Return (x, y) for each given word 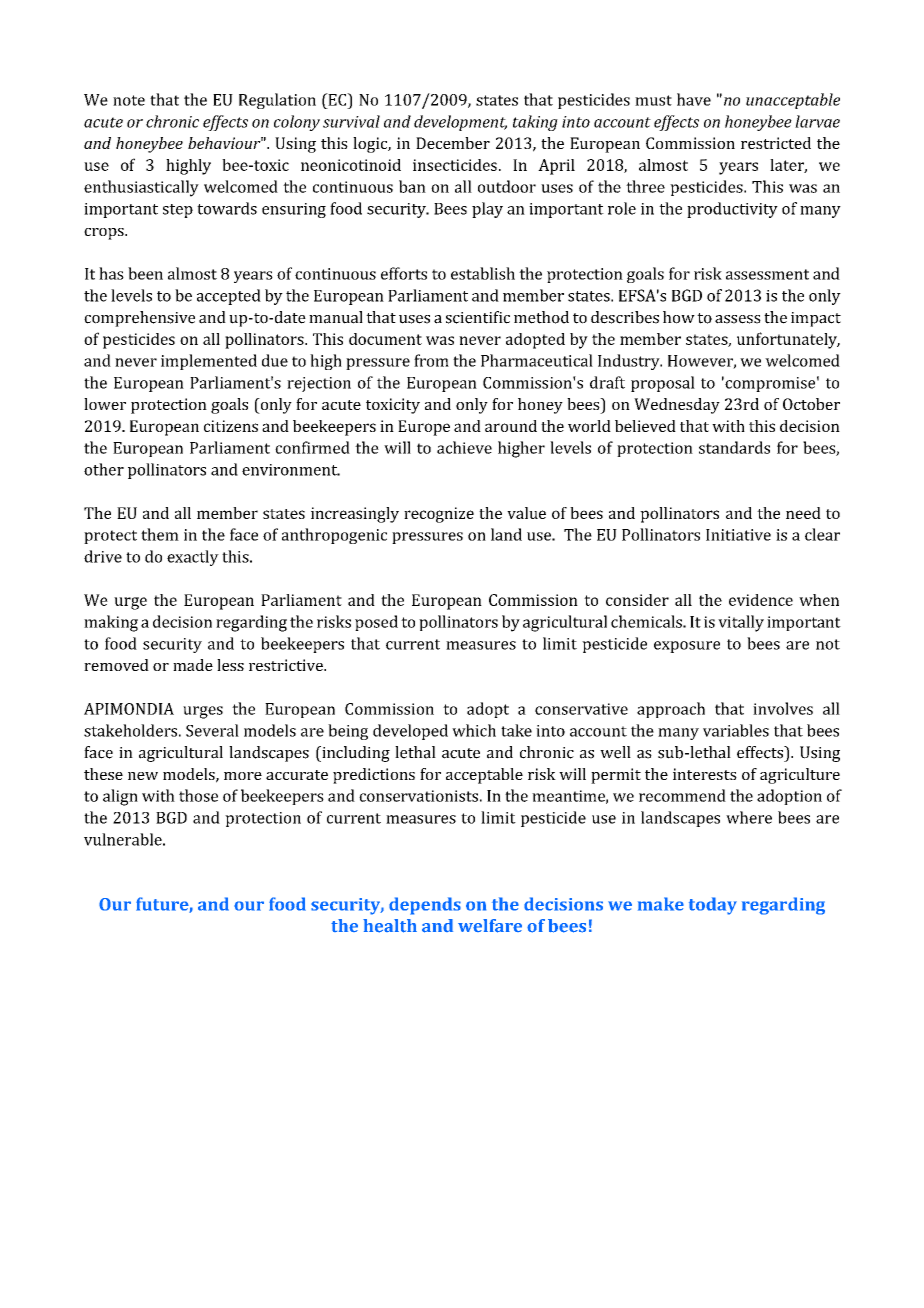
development (460, 123)
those (198, 795)
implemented (209, 362)
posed (376, 623)
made (193, 665)
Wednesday (677, 406)
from (431, 360)
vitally (741, 623)
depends (425, 906)
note (129, 100)
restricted (776, 143)
